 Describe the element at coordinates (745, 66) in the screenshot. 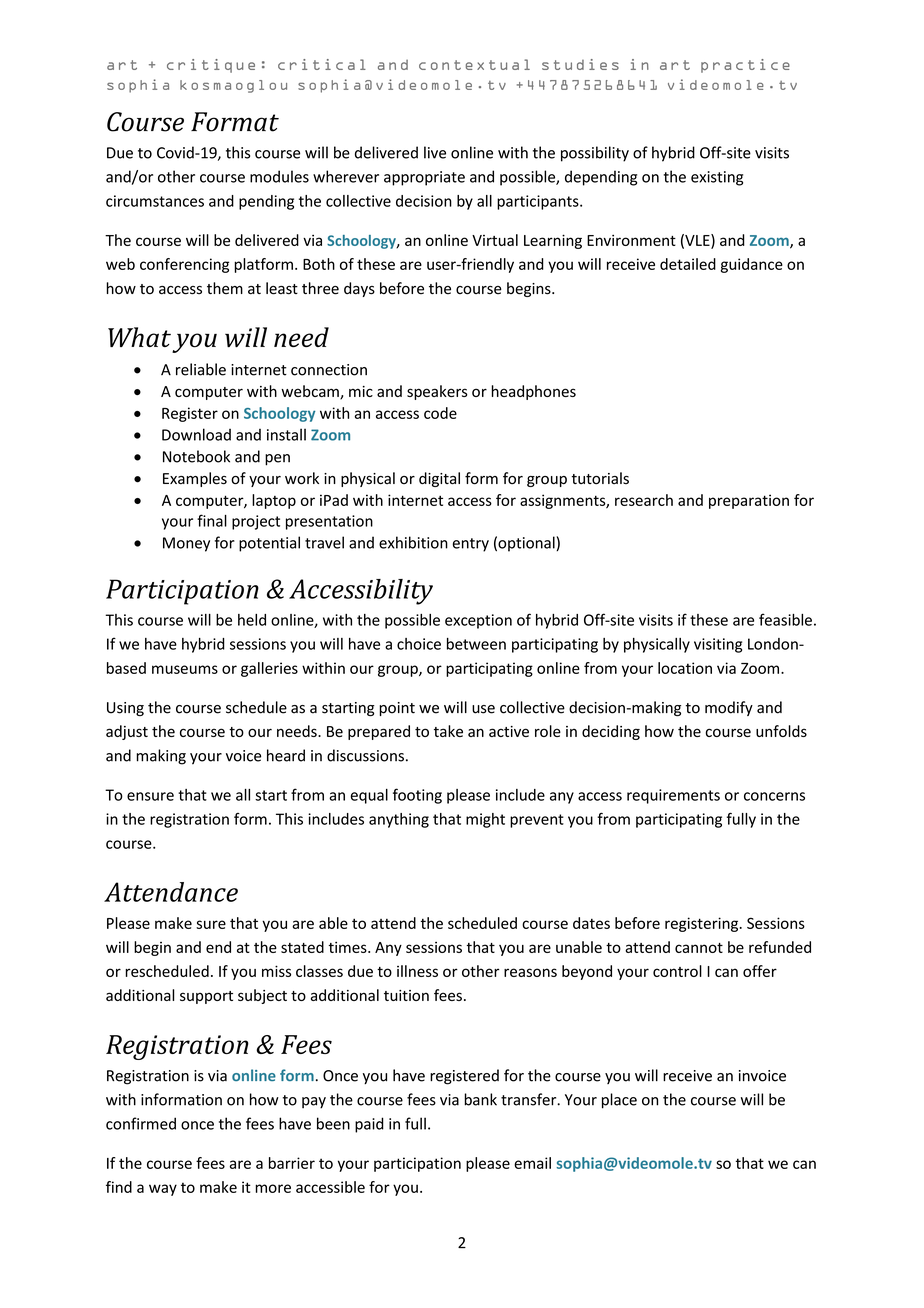

I see `practice` at that location.
